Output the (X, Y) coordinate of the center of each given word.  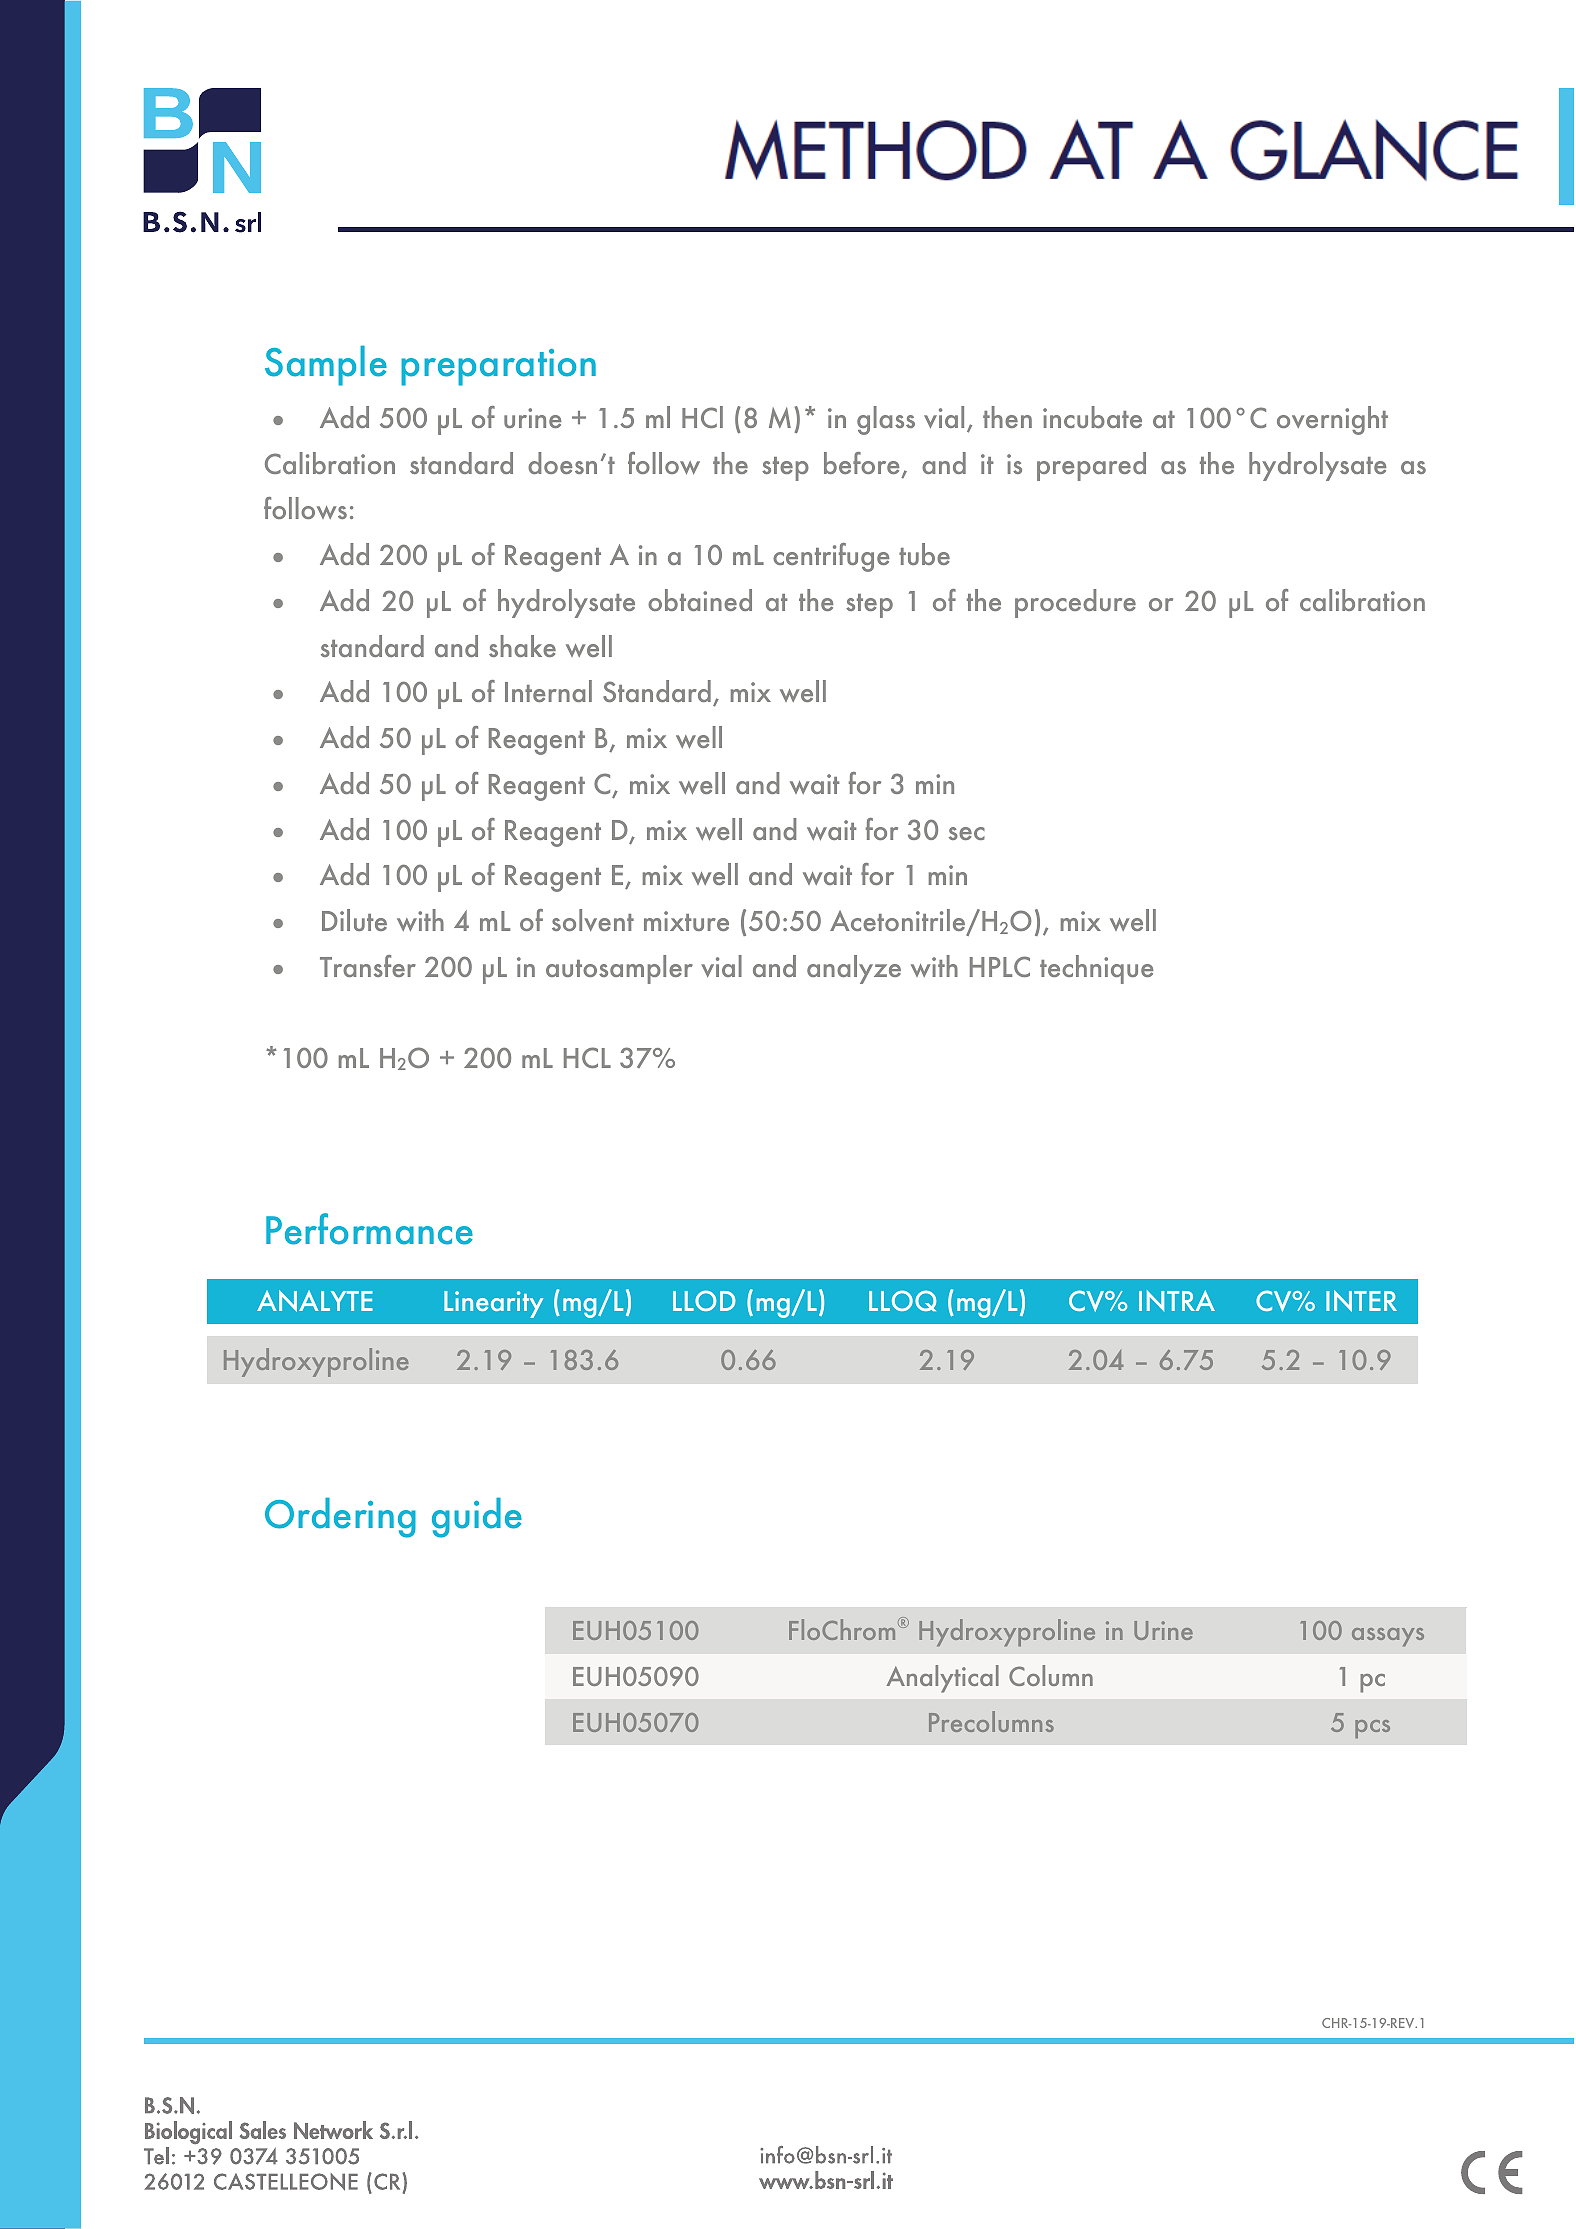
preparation (498, 367)
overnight (1332, 420)
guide (477, 1518)
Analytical (943, 1679)
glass (886, 420)
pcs (1372, 1729)
